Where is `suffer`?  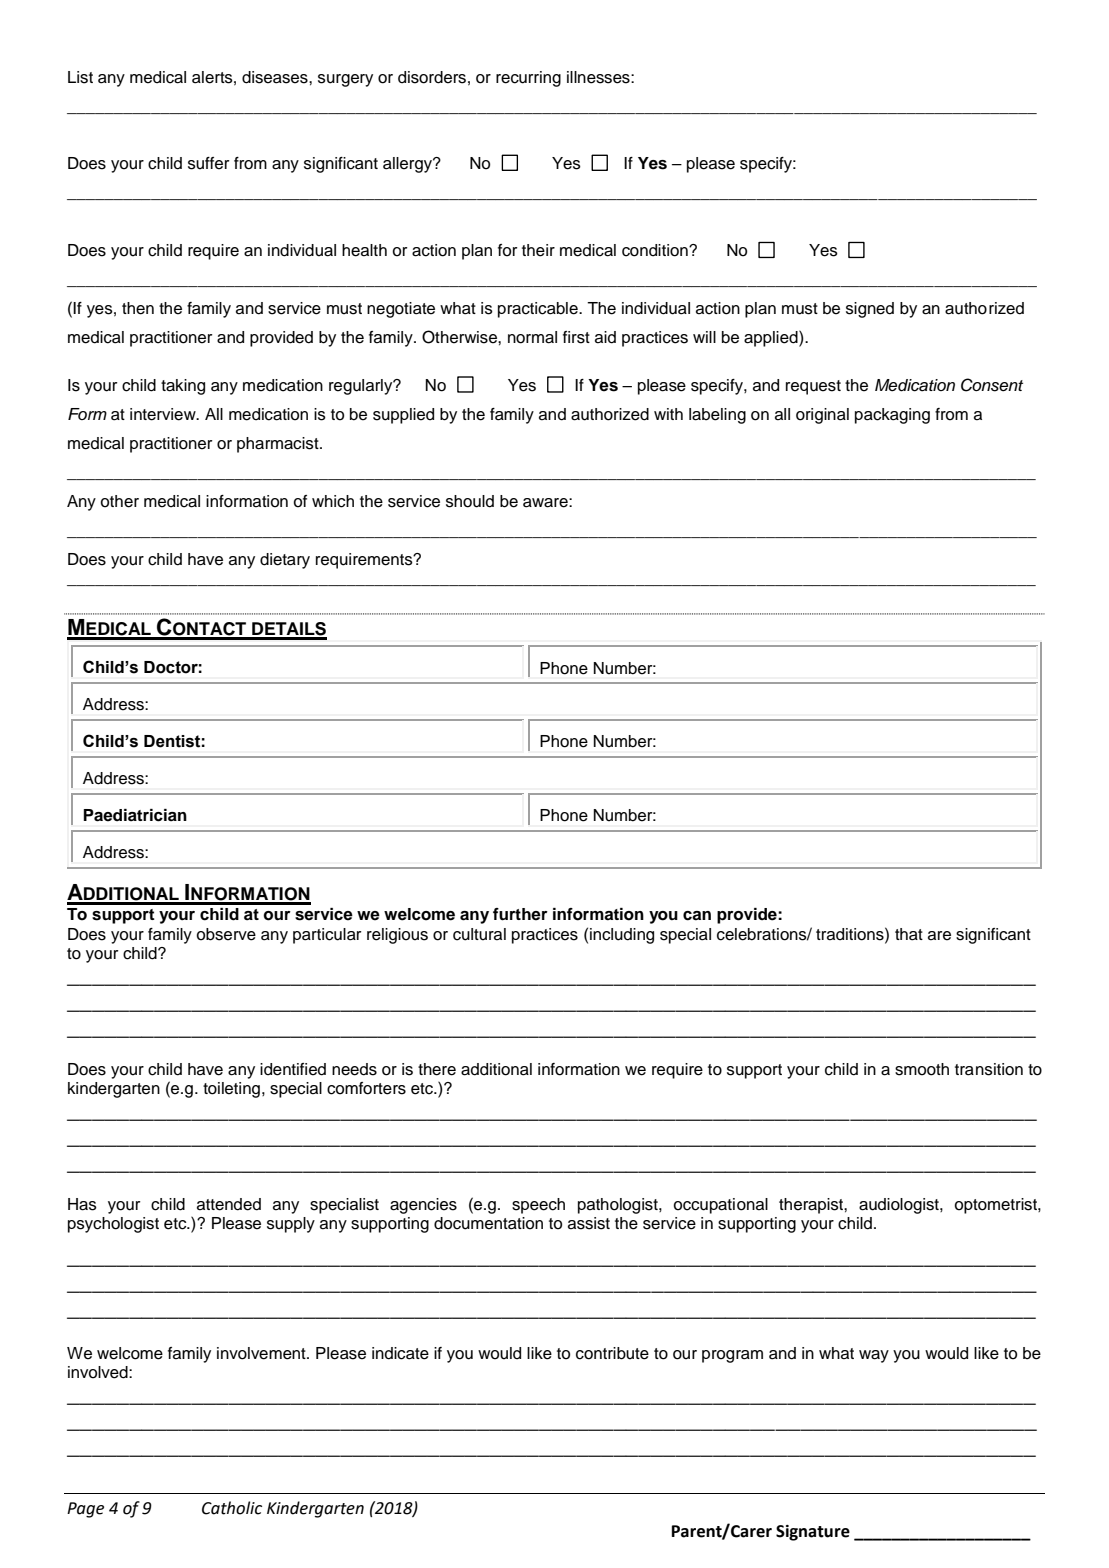 suffer is located at coordinates (208, 163).
